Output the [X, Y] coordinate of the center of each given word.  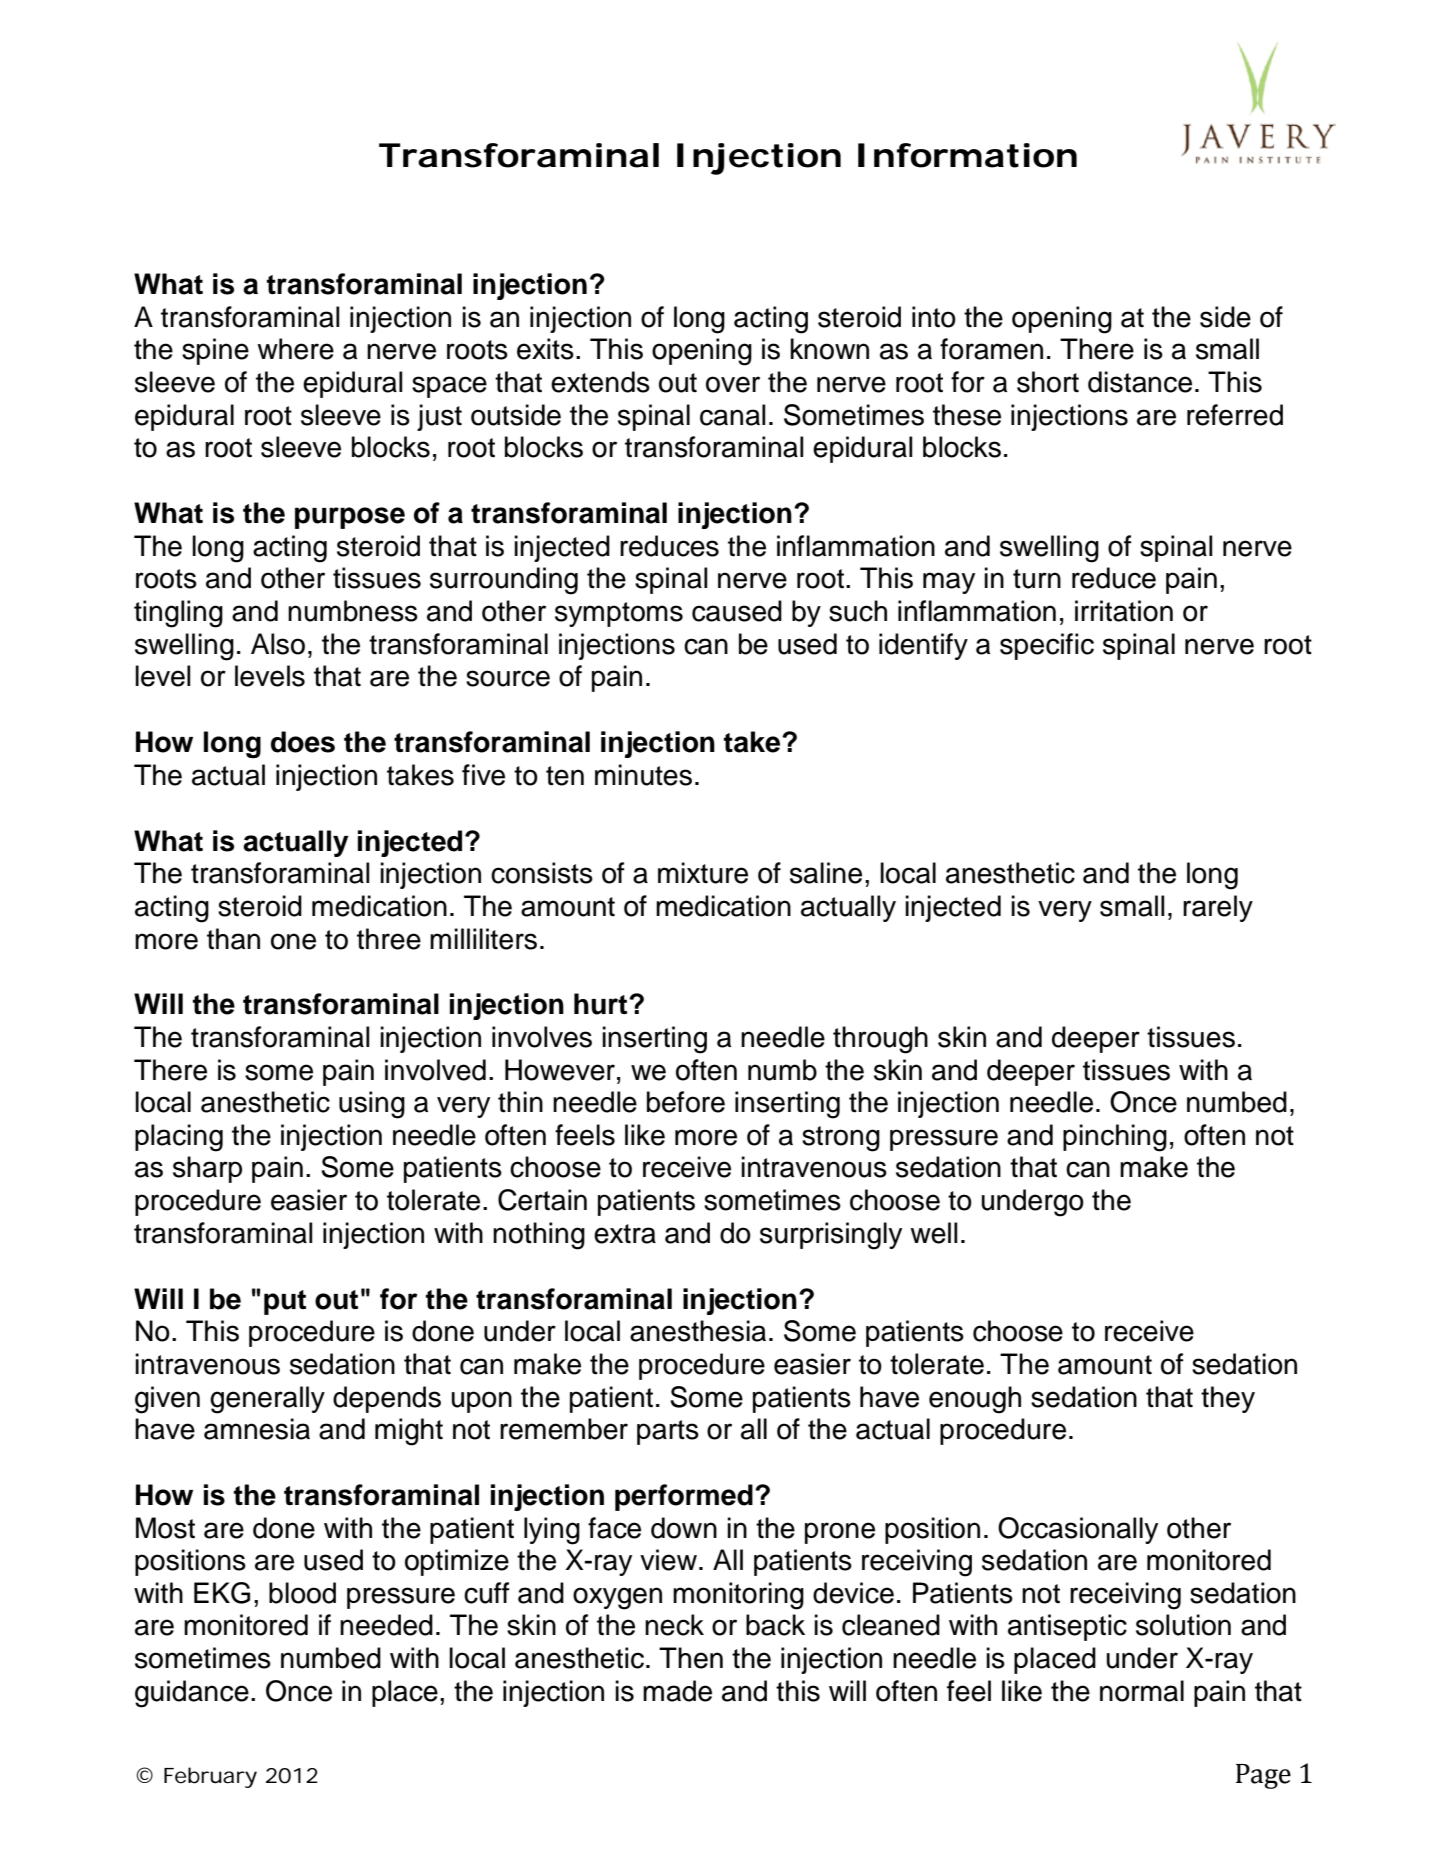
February [210, 1777]
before [686, 1102]
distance [1140, 382]
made [677, 1691]
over [733, 384]
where [295, 349]
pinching [1115, 1138]
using [372, 1105]
